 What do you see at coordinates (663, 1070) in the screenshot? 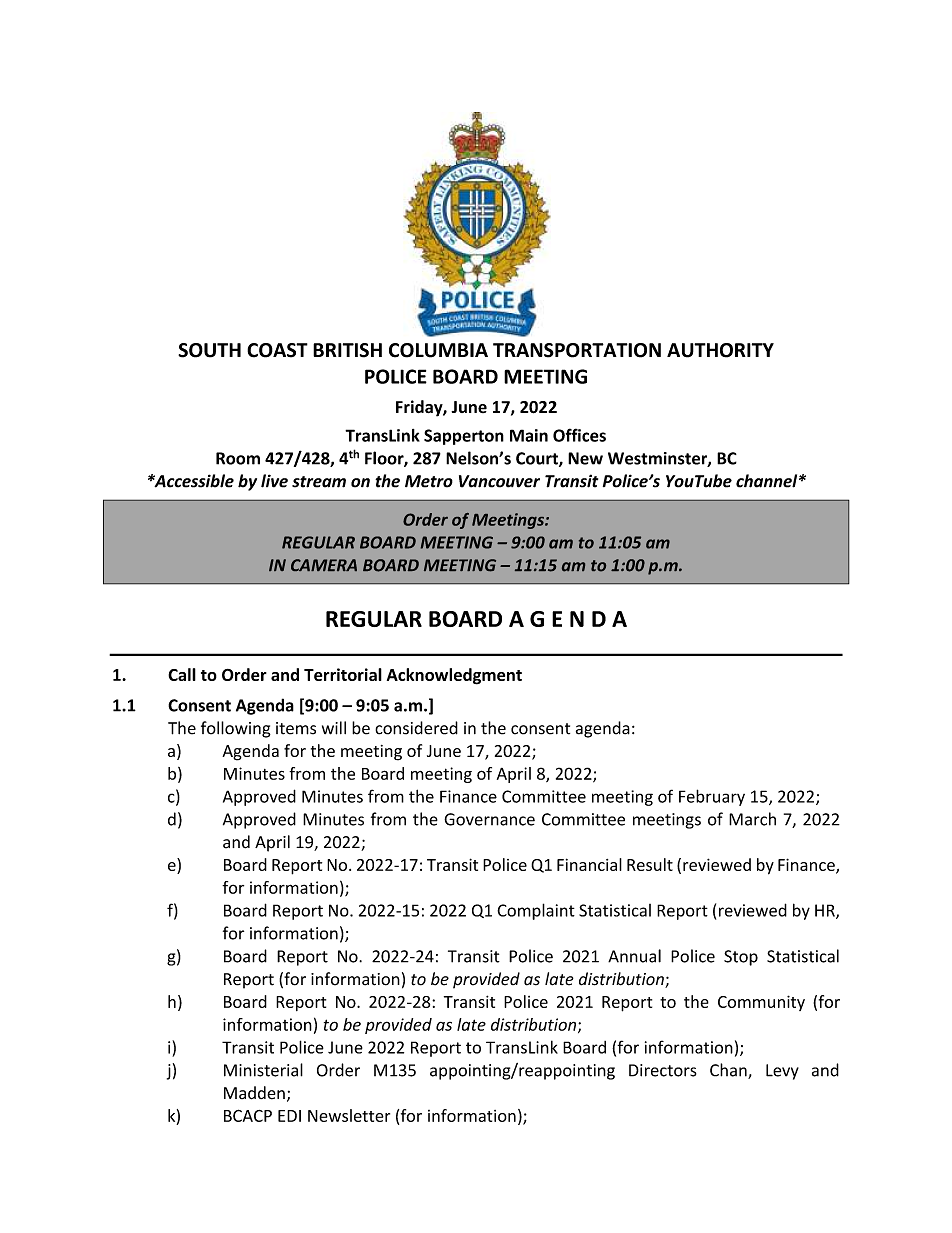
I see `Directors` at bounding box center [663, 1070].
